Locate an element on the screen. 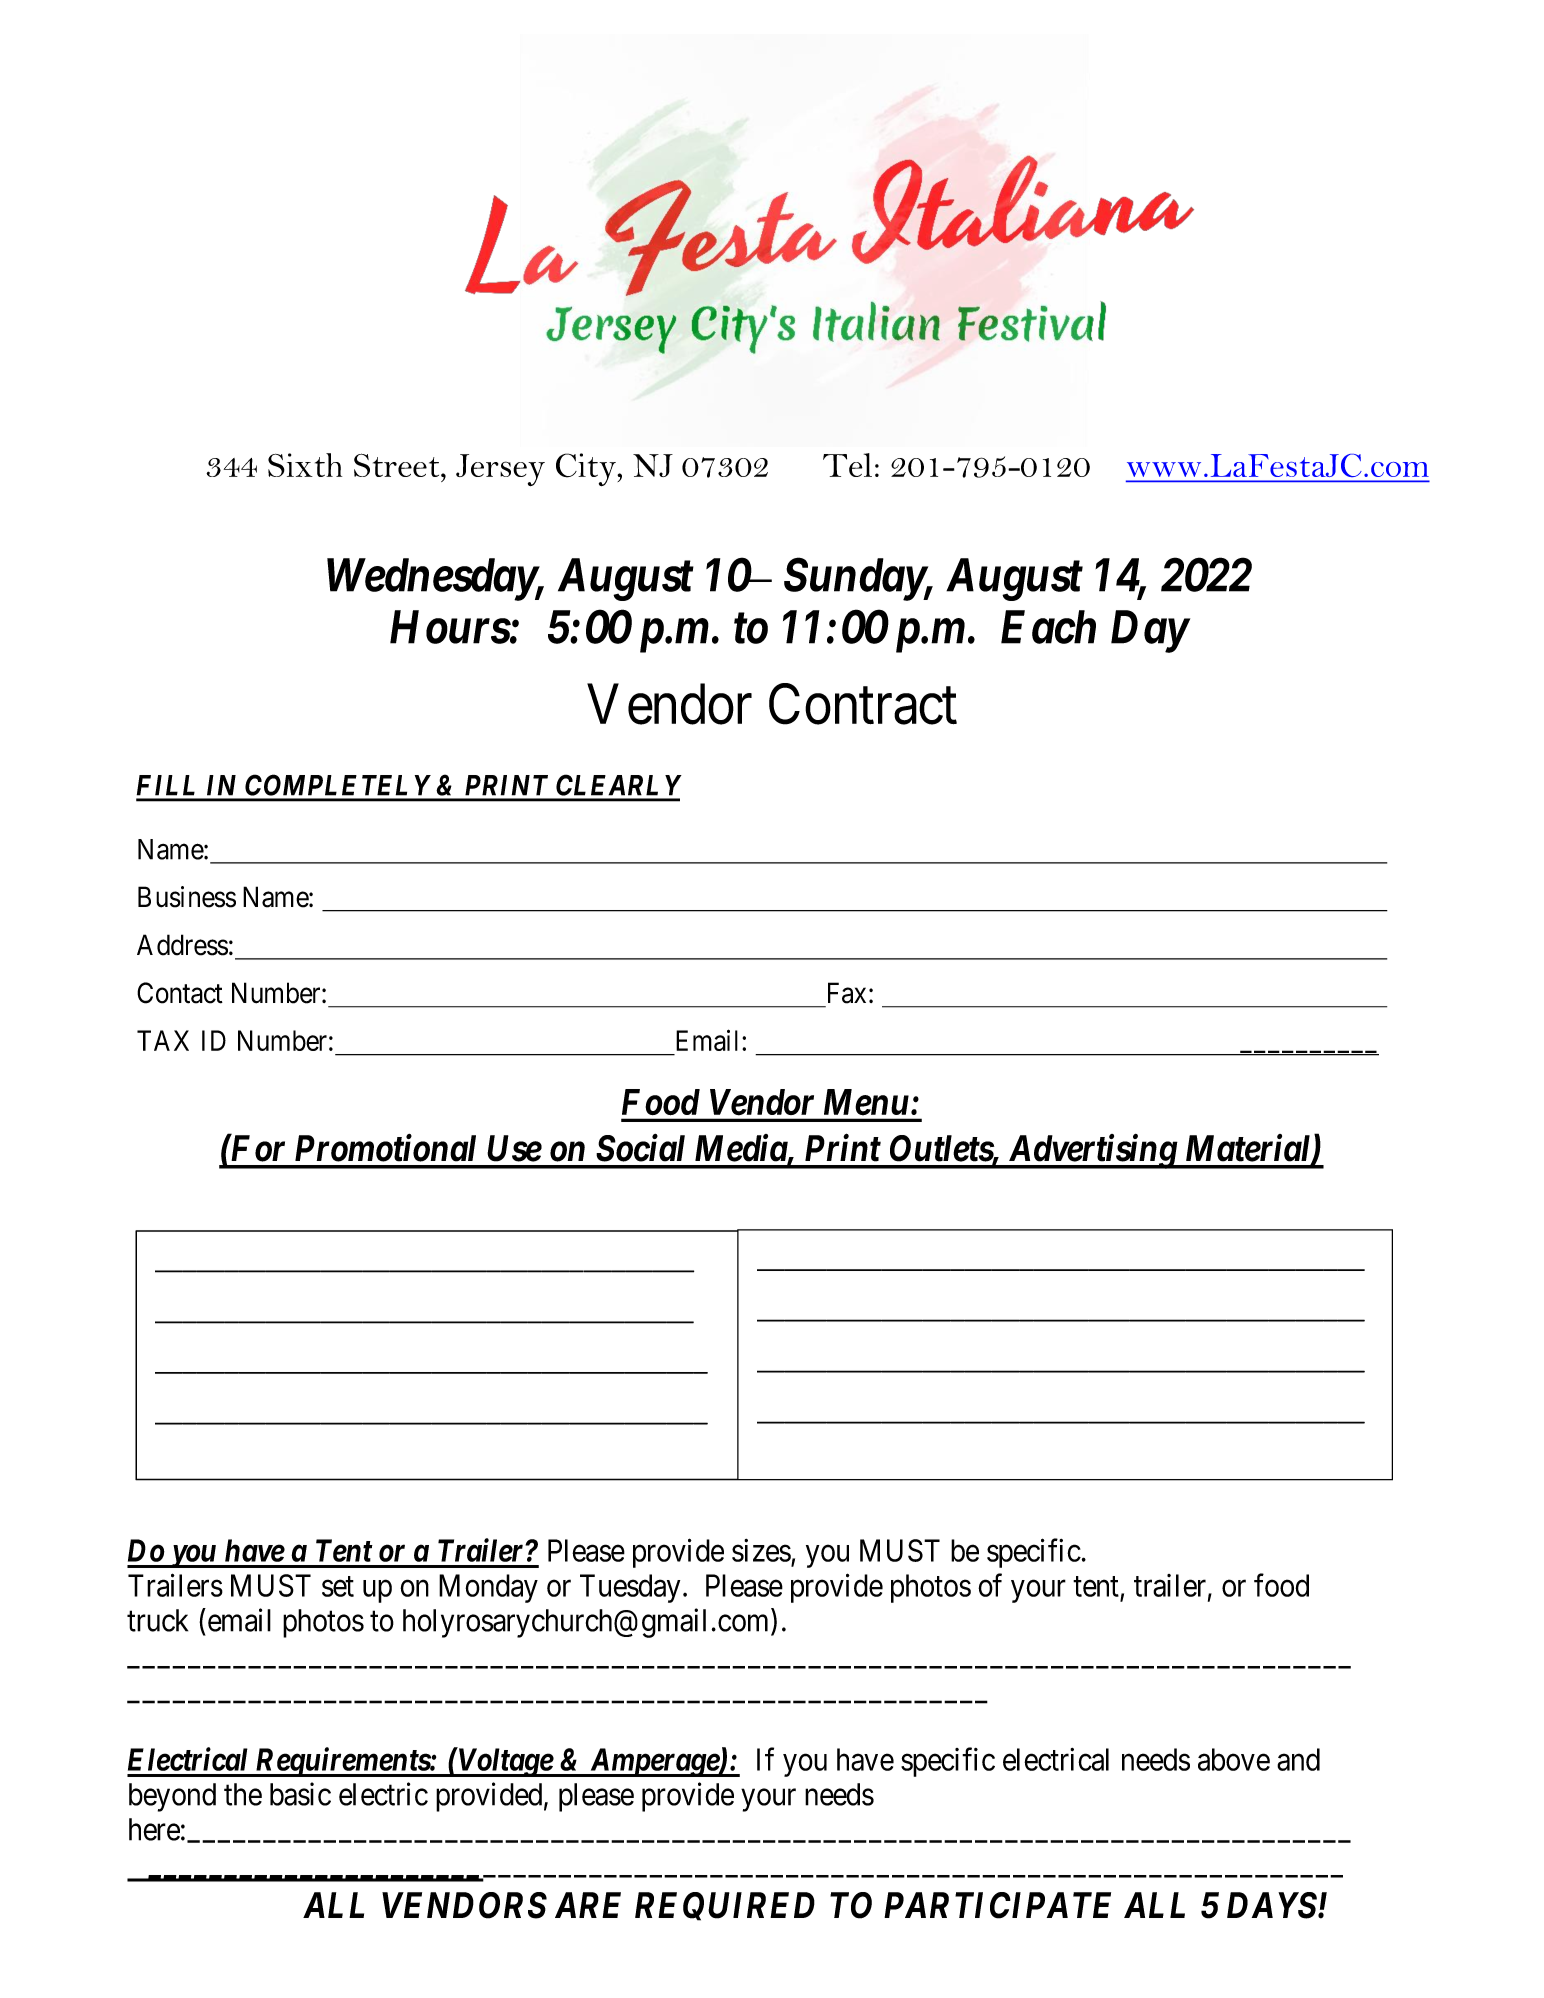 The width and height of the screenshot is (1544, 1998). City is located at coordinates (587, 469).
